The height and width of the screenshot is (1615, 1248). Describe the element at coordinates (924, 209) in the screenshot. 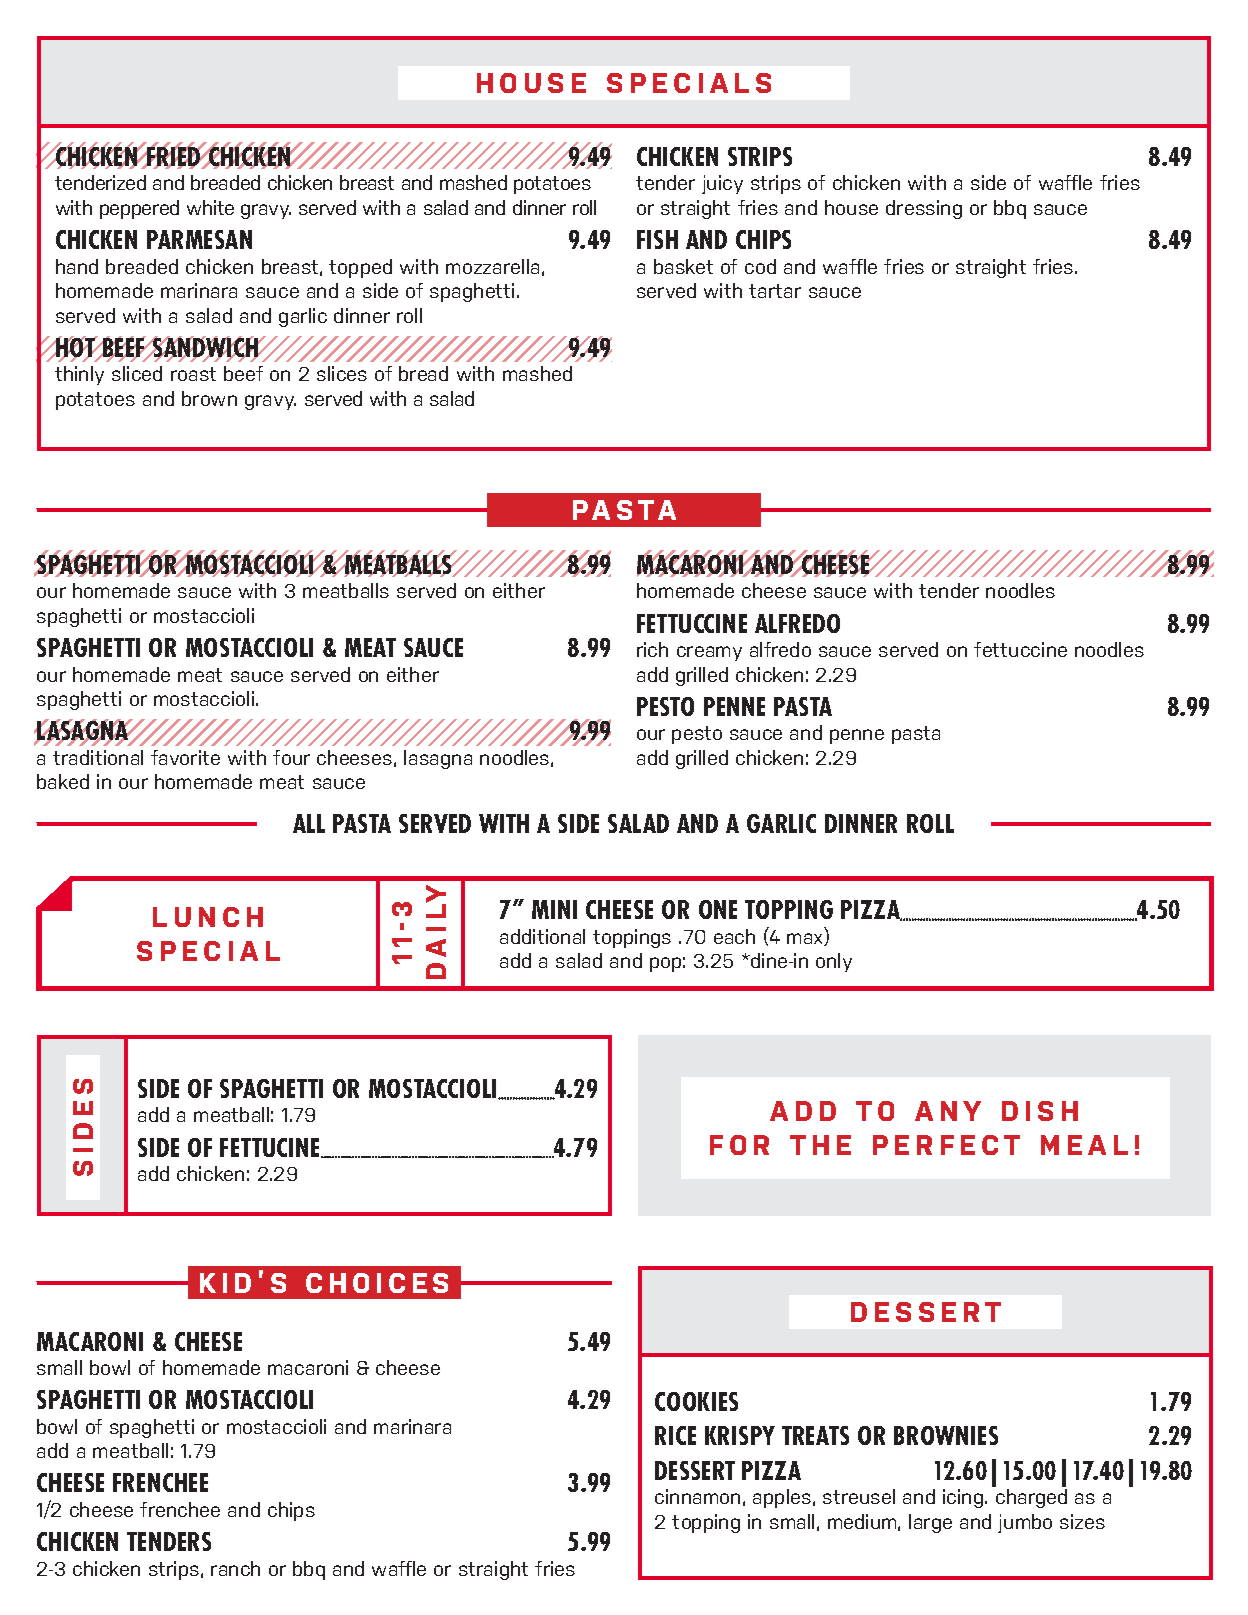

I see `dressing` at that location.
